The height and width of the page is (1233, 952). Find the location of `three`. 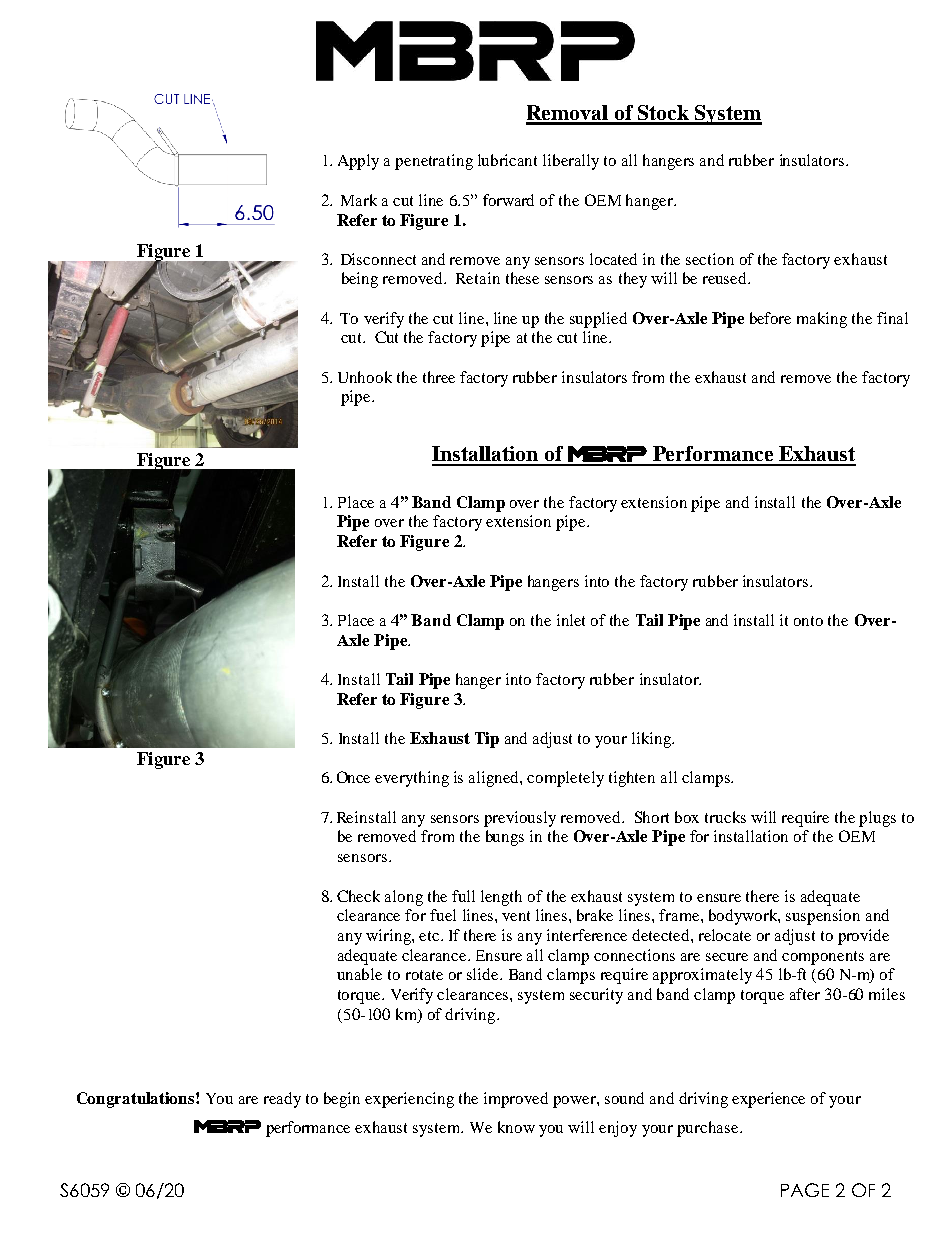

three is located at coordinates (439, 377).
